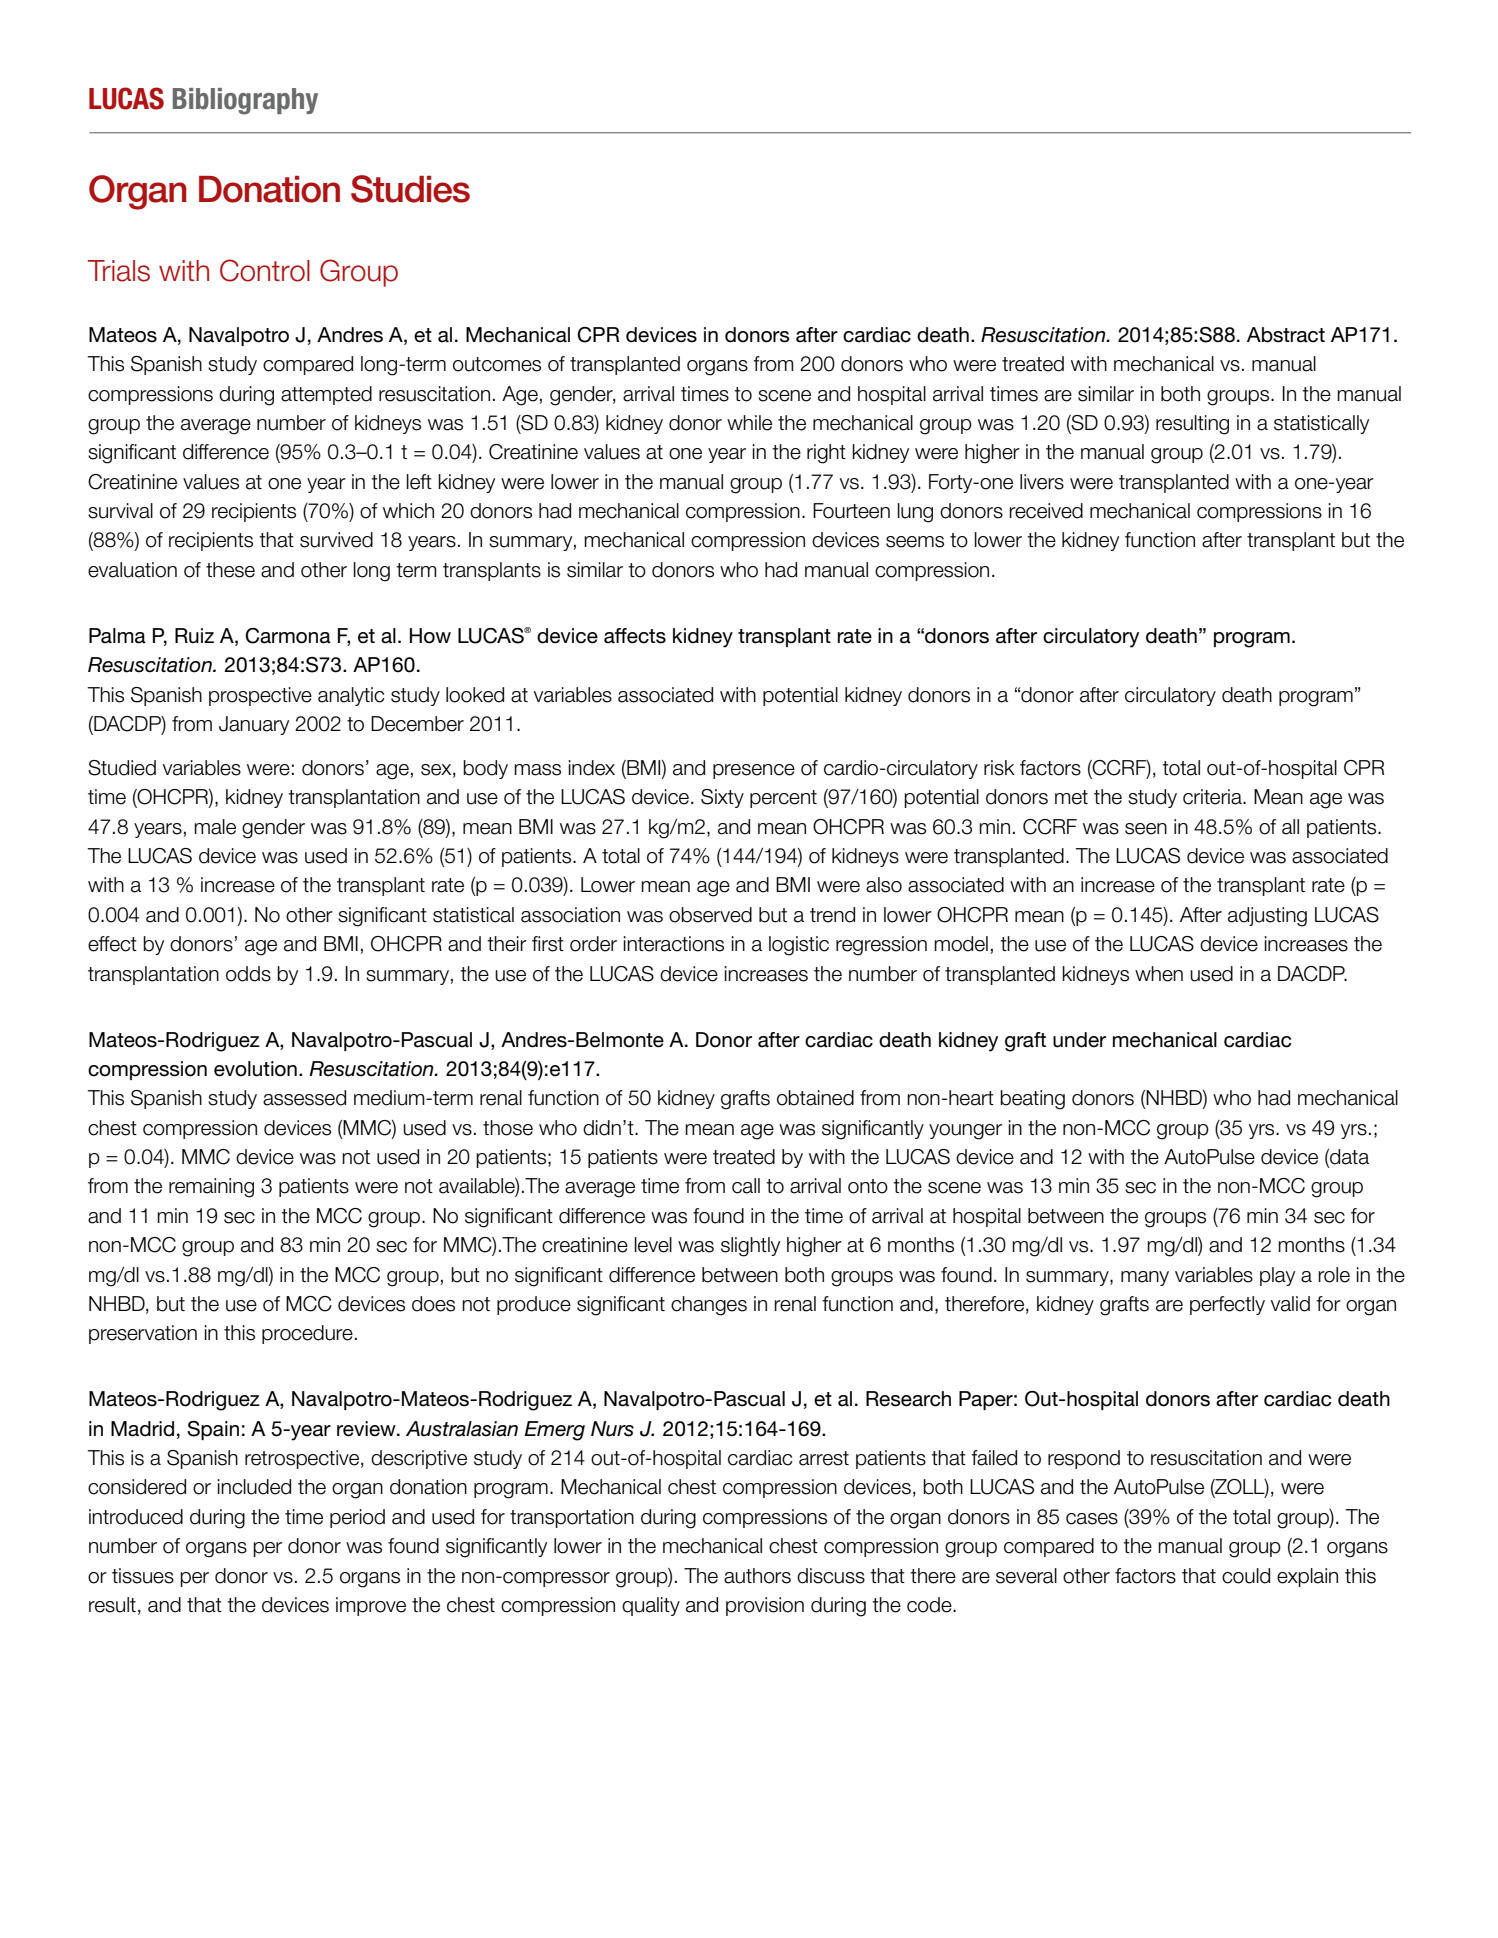  Describe the element at coordinates (143, 1576) in the screenshot. I see `tissues` at that location.
